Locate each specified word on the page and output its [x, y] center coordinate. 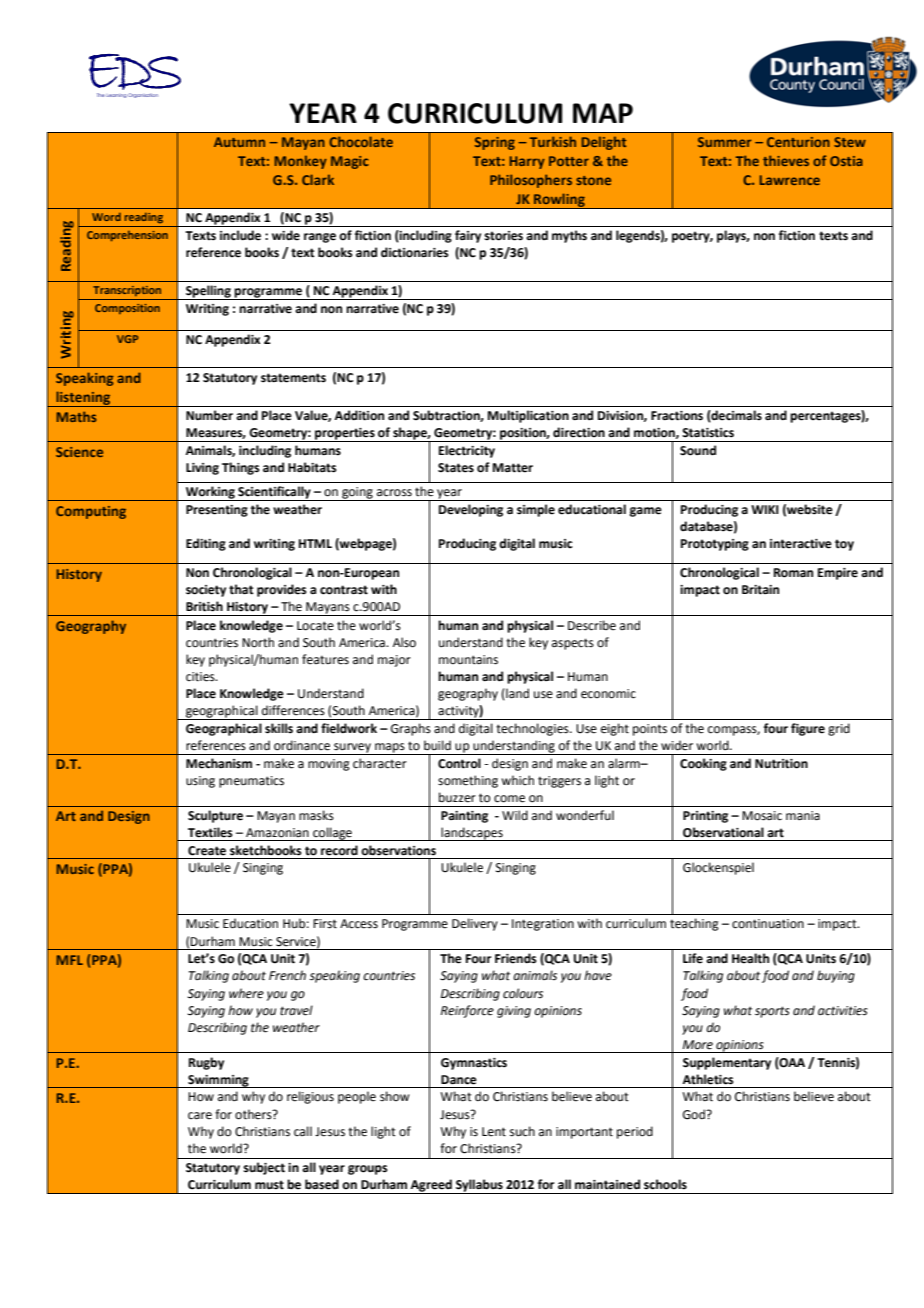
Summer [724, 142]
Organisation [143, 95]
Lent [494, 1132]
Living [202, 469]
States [456, 468]
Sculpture [215, 816]
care [200, 1116]
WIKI [765, 509]
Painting [464, 817]
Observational [723, 832]
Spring [495, 143]
